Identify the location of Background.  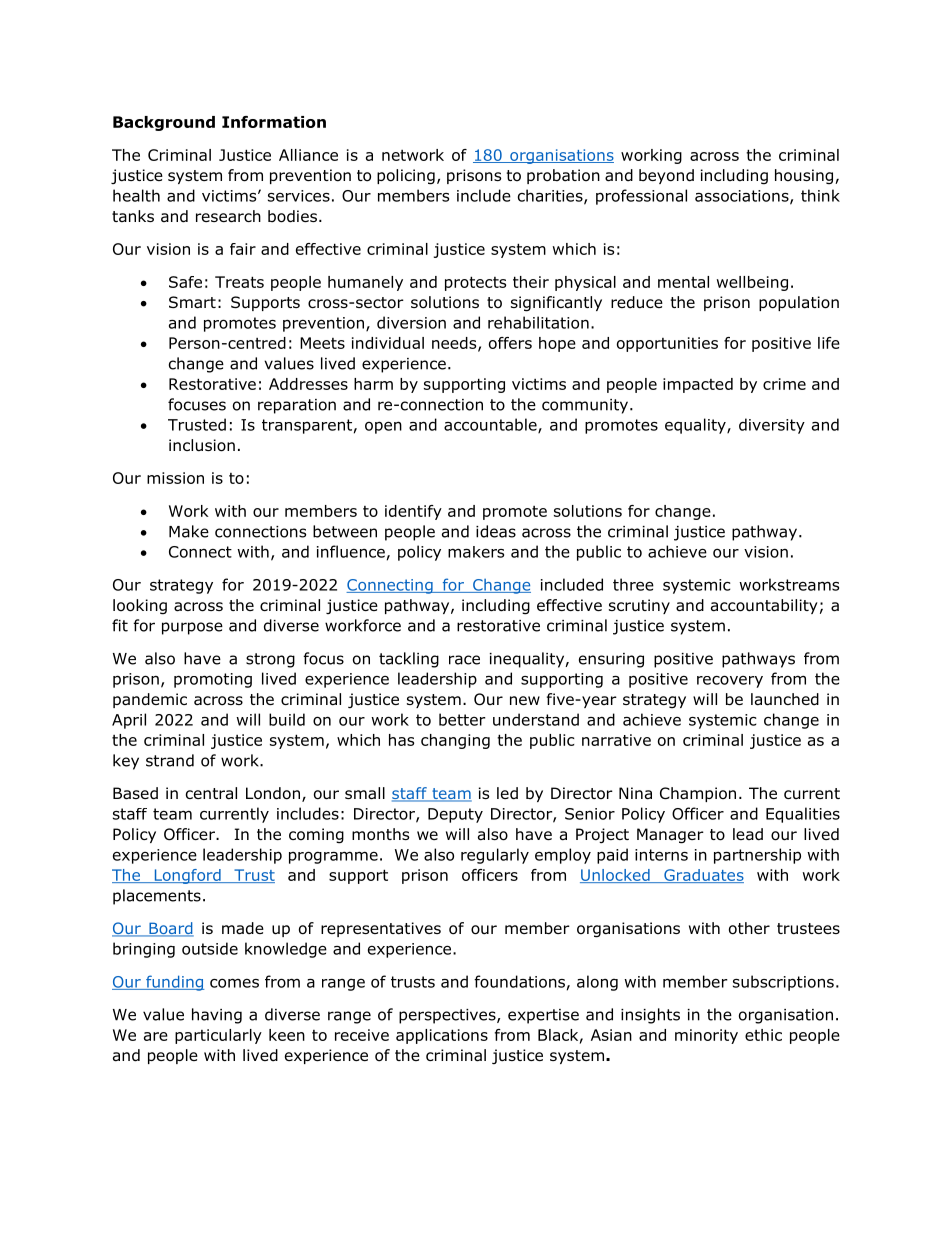
(164, 123).
